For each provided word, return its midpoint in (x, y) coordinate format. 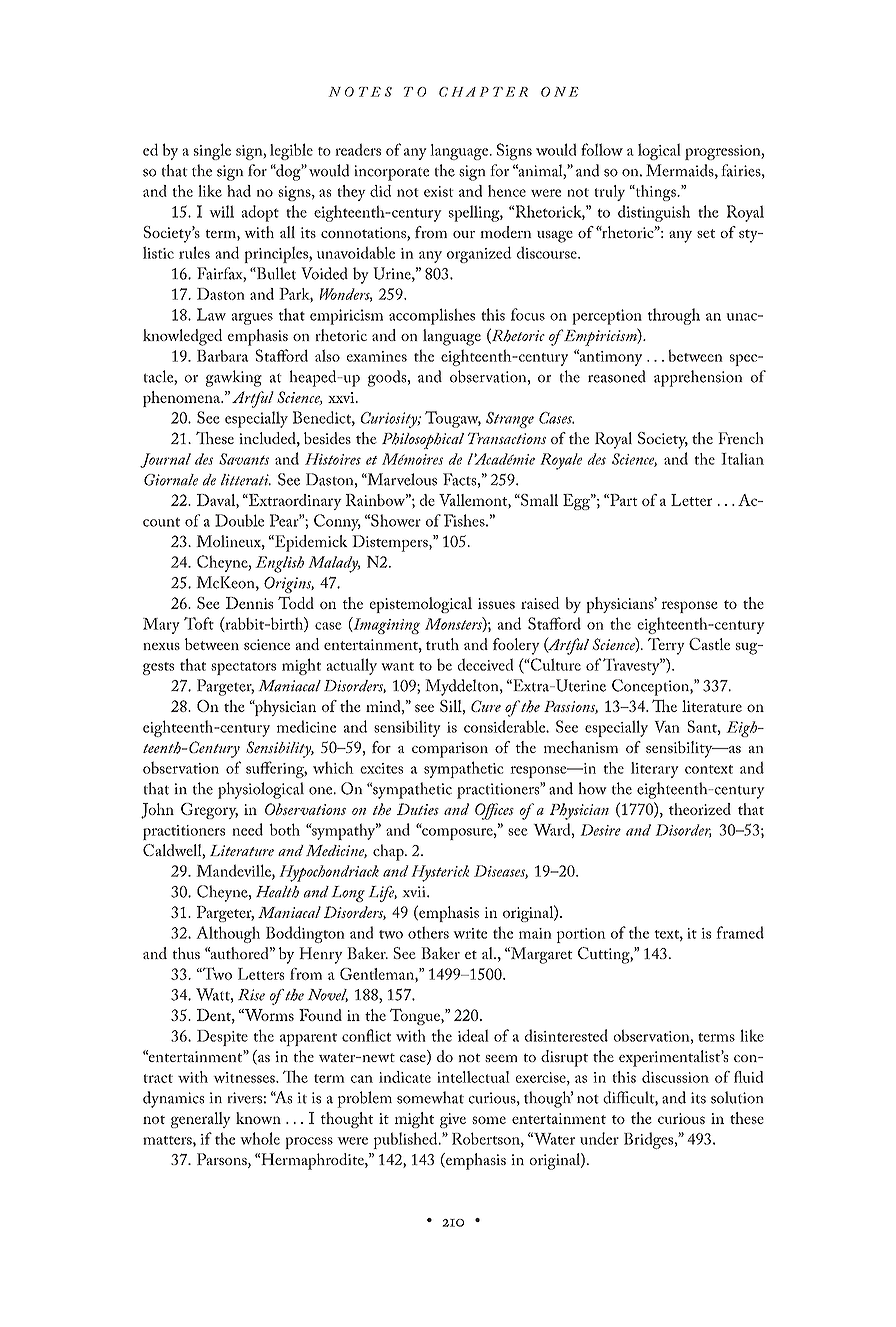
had (239, 191)
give (453, 1120)
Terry (666, 646)
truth (442, 644)
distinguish (654, 213)
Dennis (249, 603)
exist (439, 191)
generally (201, 1120)
